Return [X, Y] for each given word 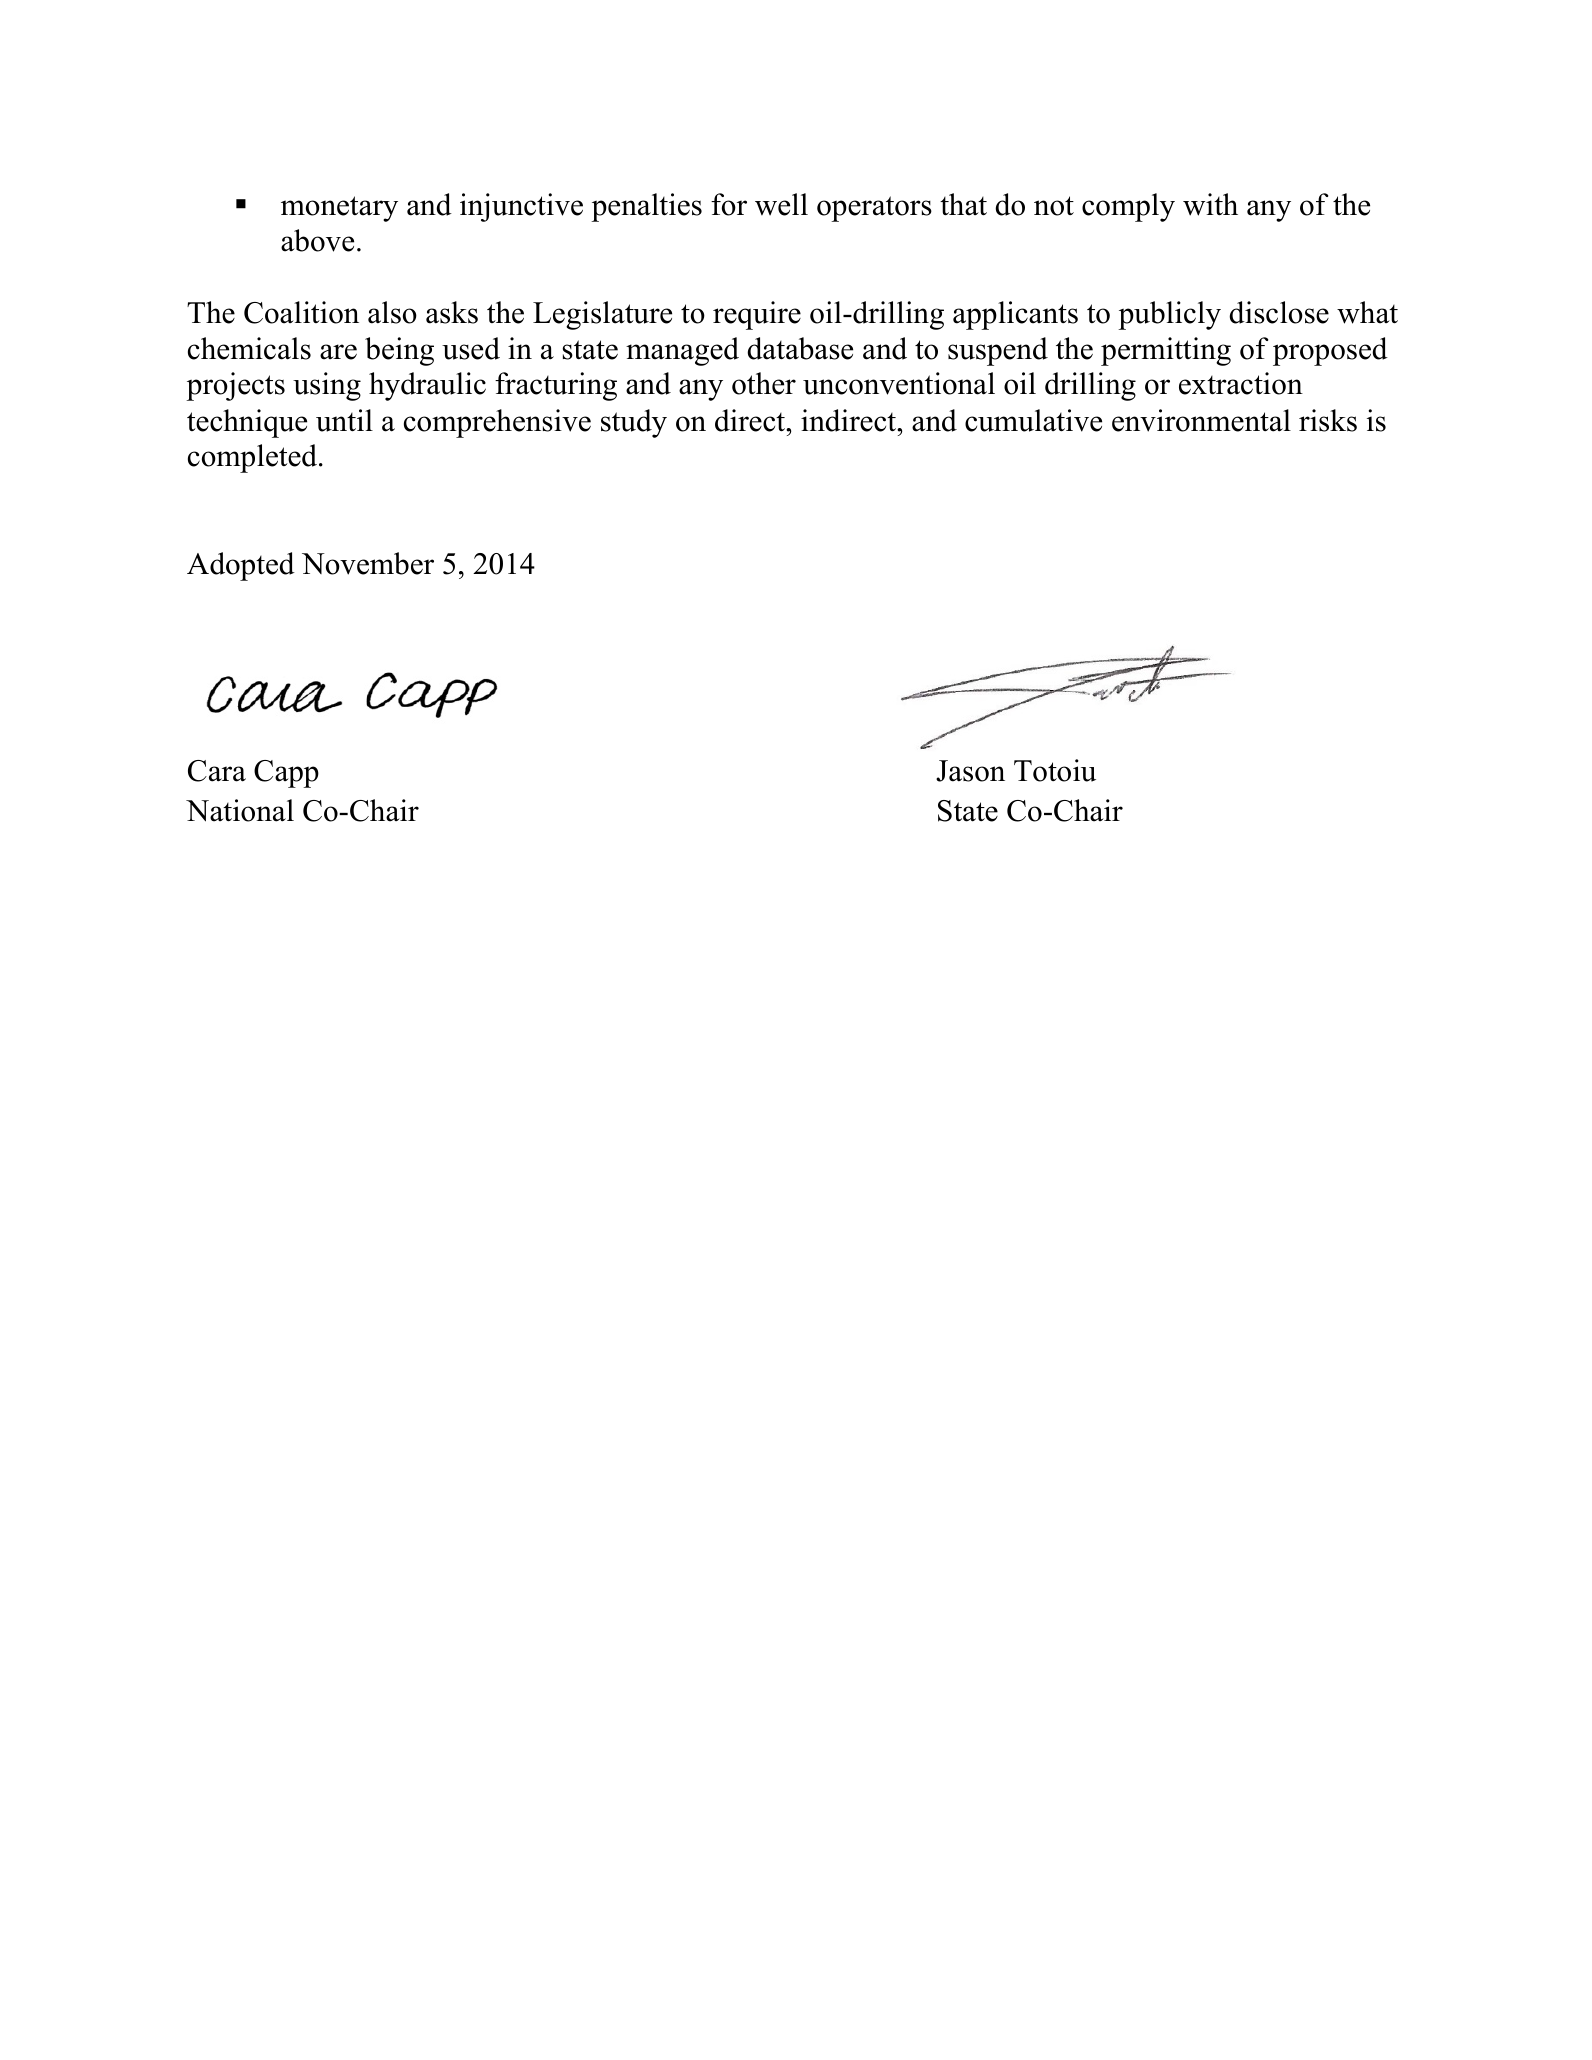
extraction [1241, 383]
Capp [286, 774]
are [338, 352]
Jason [970, 771]
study [634, 423]
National [240, 810]
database [800, 348]
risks [1328, 420]
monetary [339, 209]
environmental [1201, 420]
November [368, 563]
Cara [217, 771]
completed [254, 458]
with [1210, 204]
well [781, 204]
